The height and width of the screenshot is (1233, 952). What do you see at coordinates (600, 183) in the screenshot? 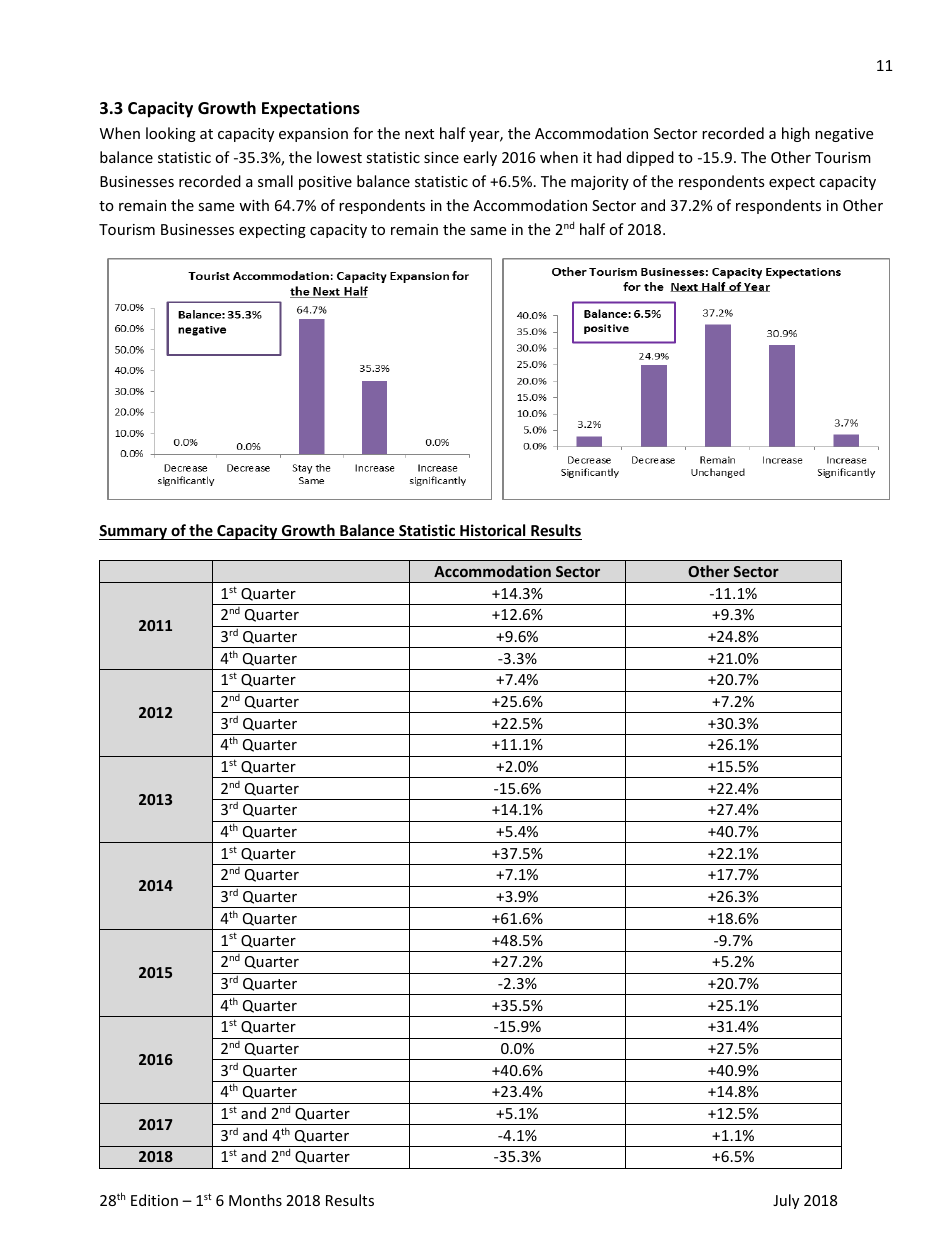
I see `majority` at bounding box center [600, 183].
